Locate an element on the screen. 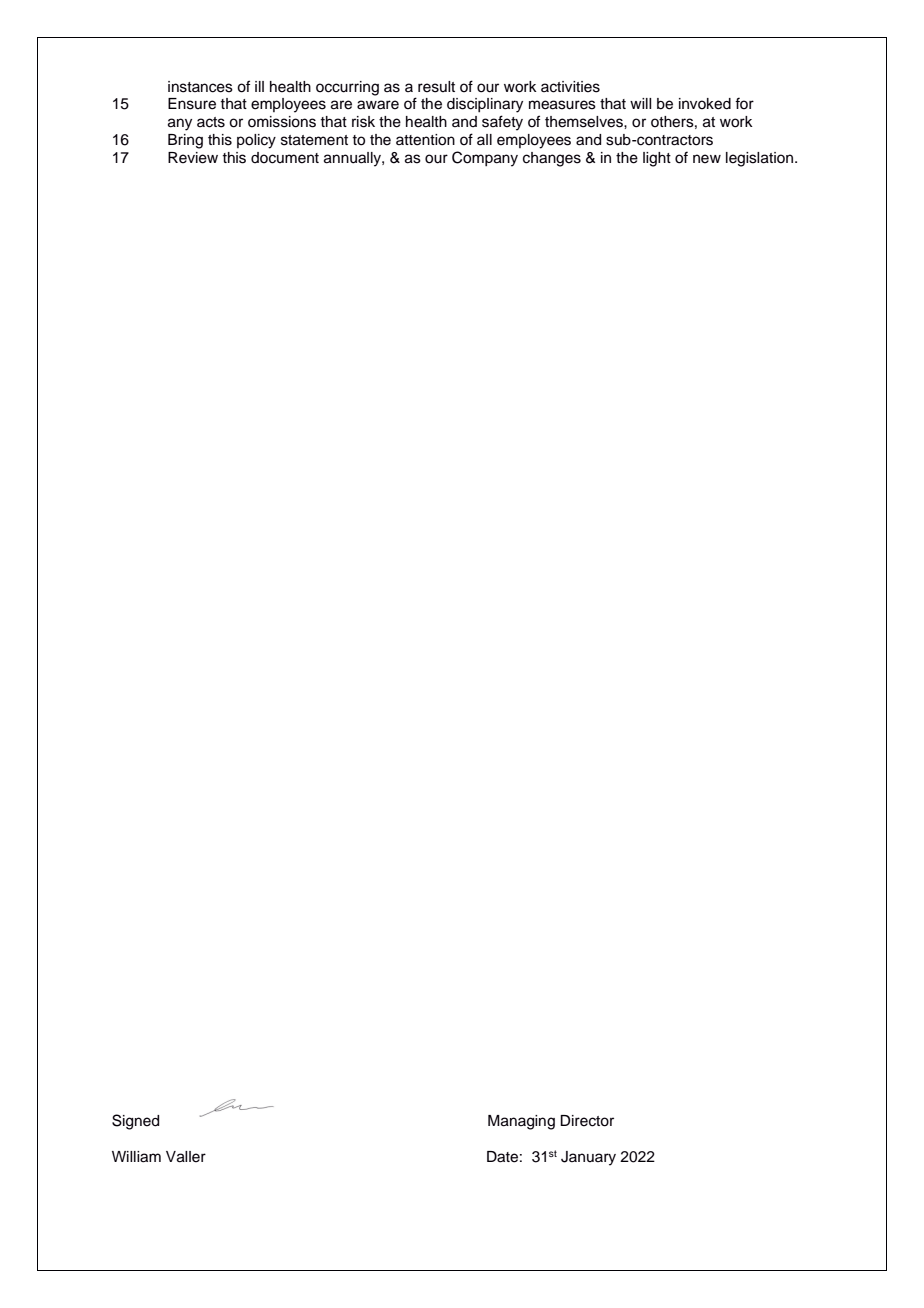 The width and height of the screenshot is (924, 1308). Signed is located at coordinates (135, 1122).
